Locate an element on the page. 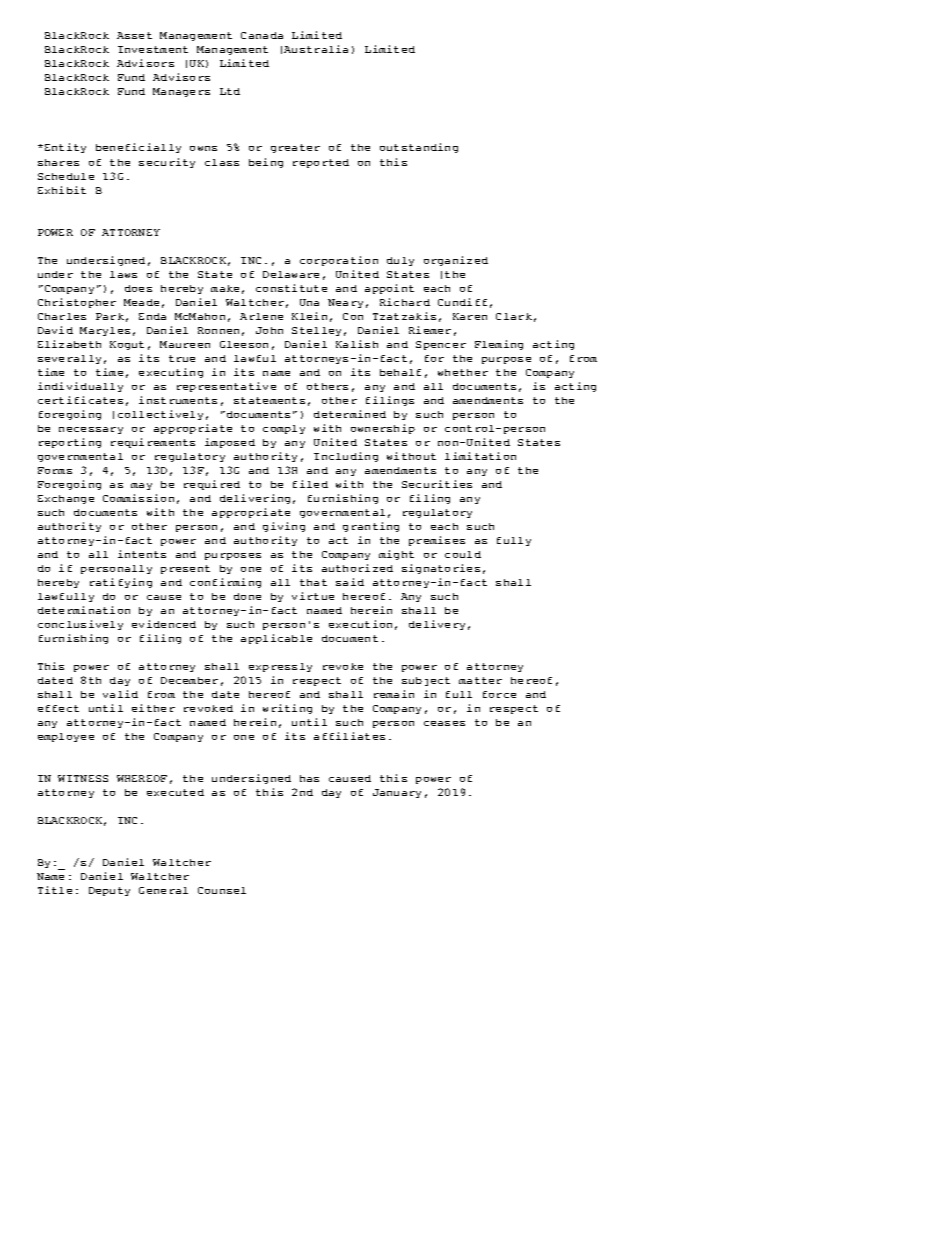 The width and height of the image is (952, 1233). may is located at coordinates (141, 486).
